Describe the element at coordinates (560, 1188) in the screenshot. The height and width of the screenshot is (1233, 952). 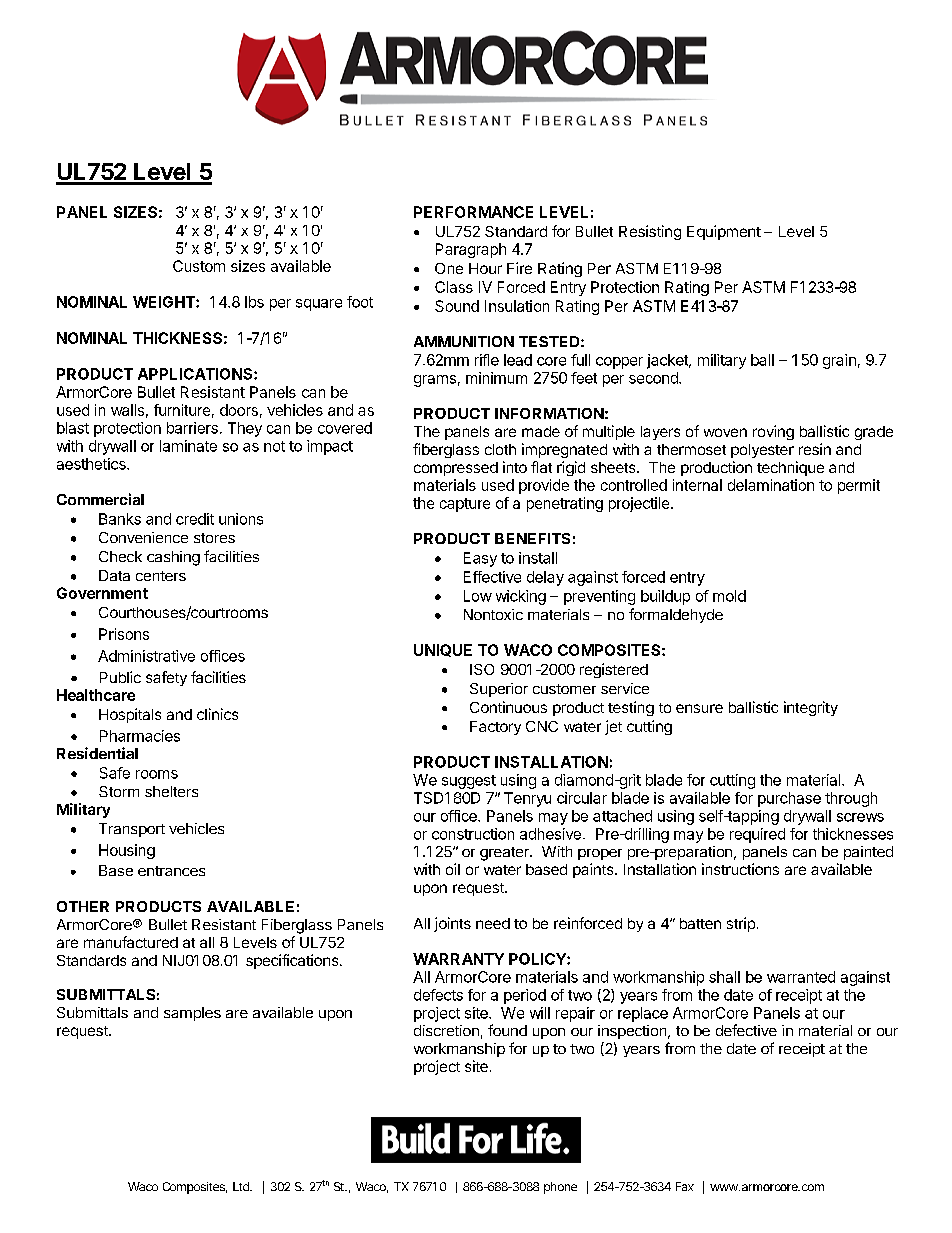
I see `phone` at that location.
